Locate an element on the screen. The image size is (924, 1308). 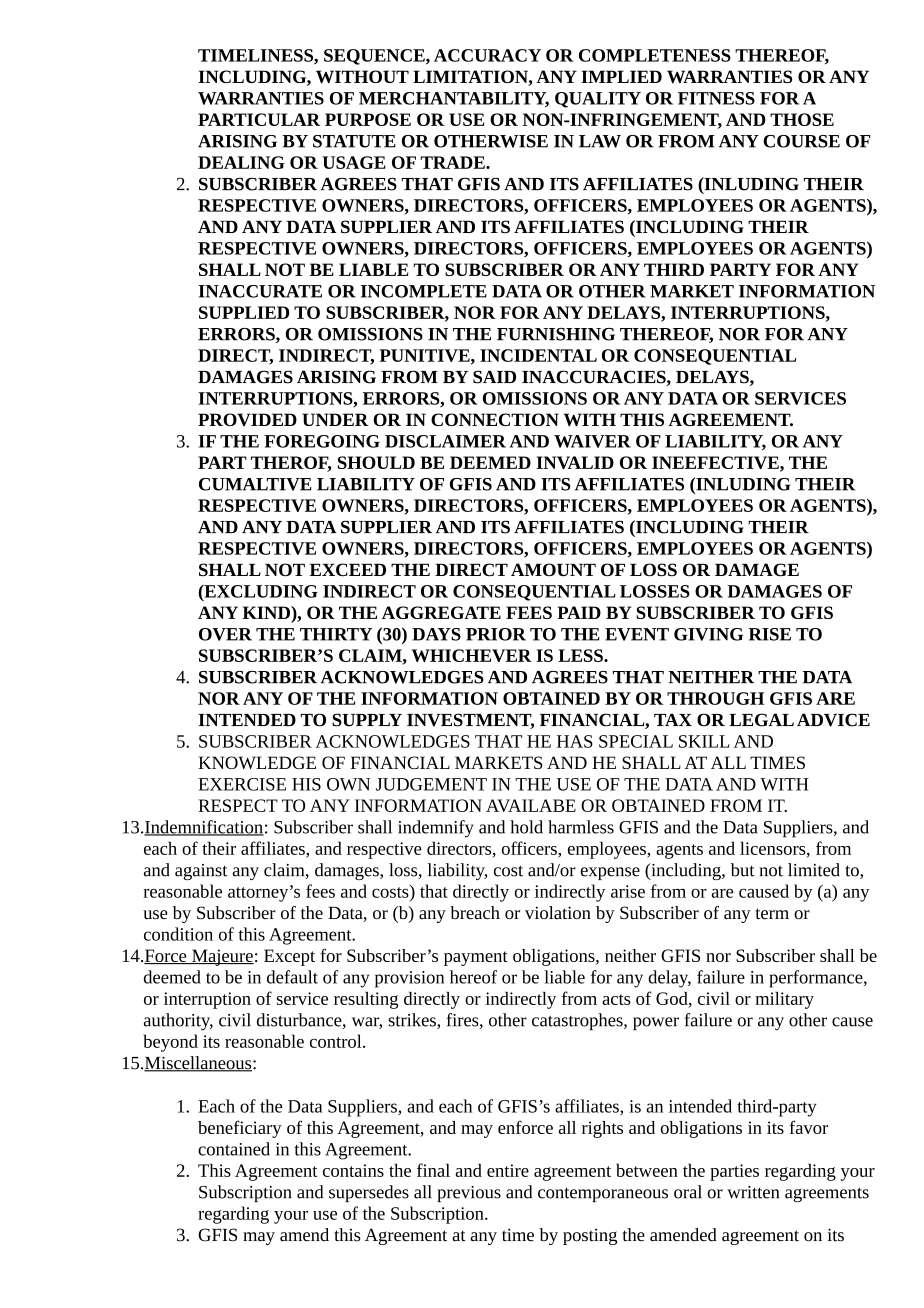
ACCURACY is located at coordinates (487, 55).
